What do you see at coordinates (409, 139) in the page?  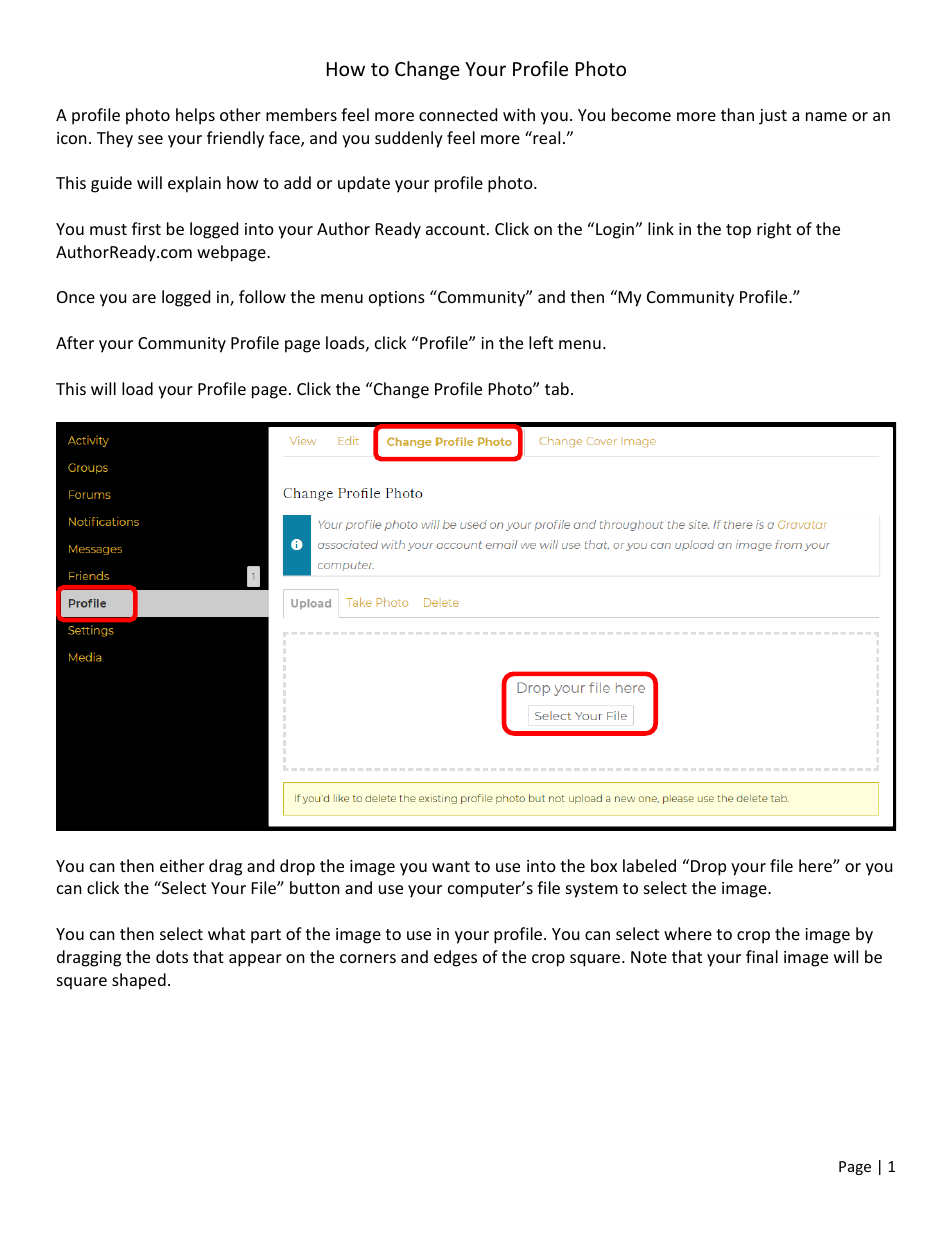 I see `suddenly` at bounding box center [409, 139].
